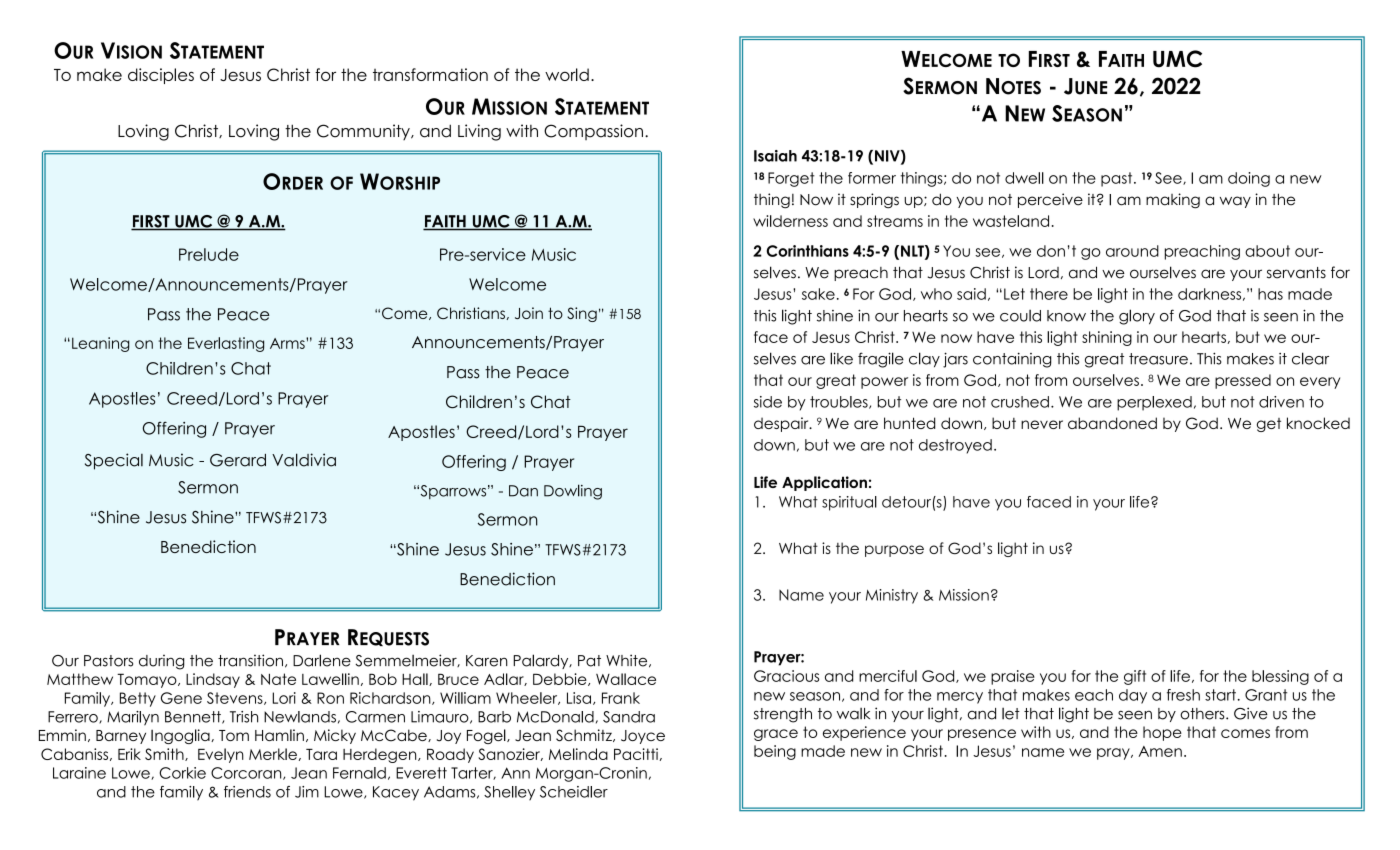 The image size is (1400, 850). What do you see at coordinates (1112, 423) in the page?
I see `abandoned` at bounding box center [1112, 423].
